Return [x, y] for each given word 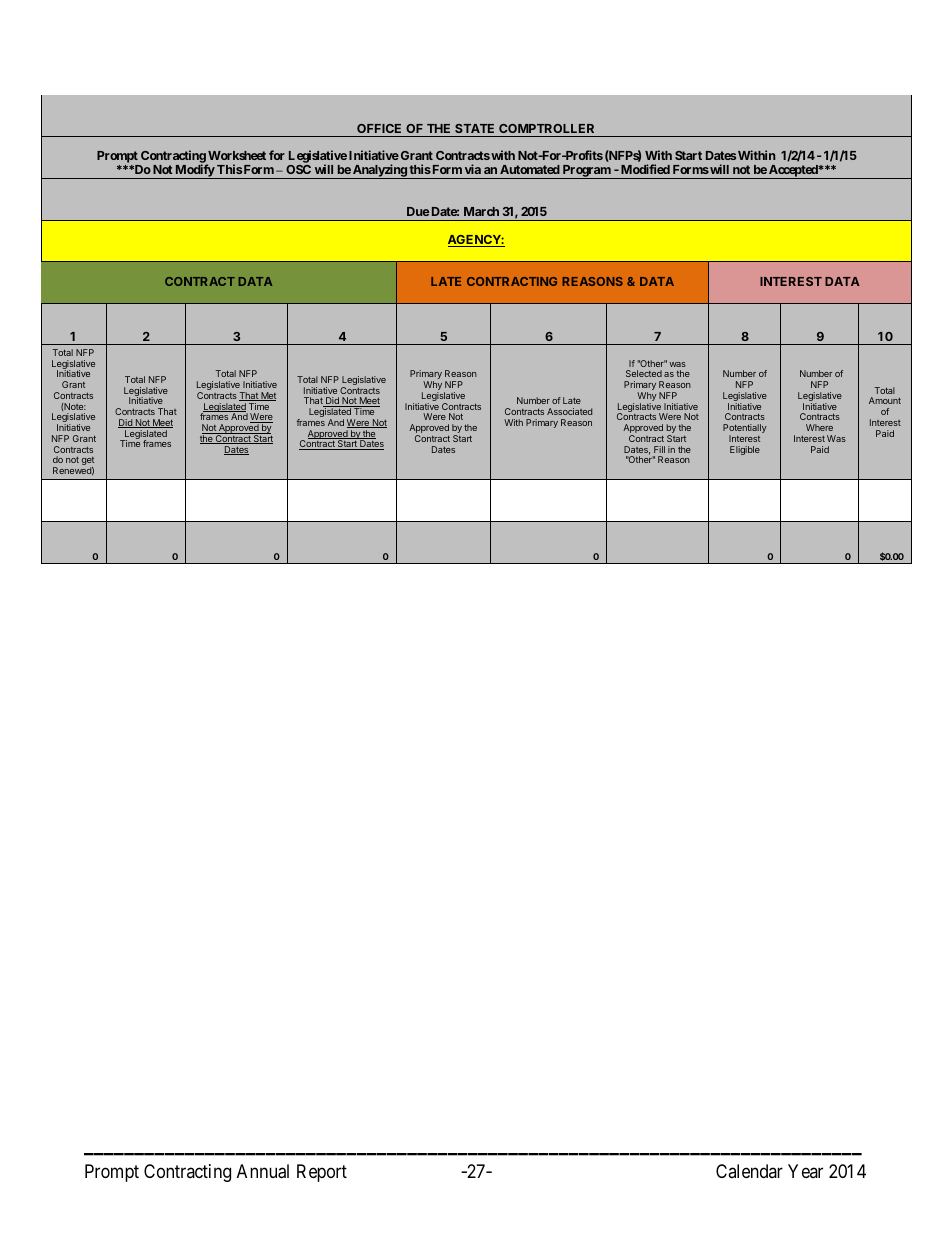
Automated [530, 169]
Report [322, 1173]
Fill [659, 449]
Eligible [745, 450]
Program [586, 172]
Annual [263, 1171]
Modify [194, 171]
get [88, 462]
